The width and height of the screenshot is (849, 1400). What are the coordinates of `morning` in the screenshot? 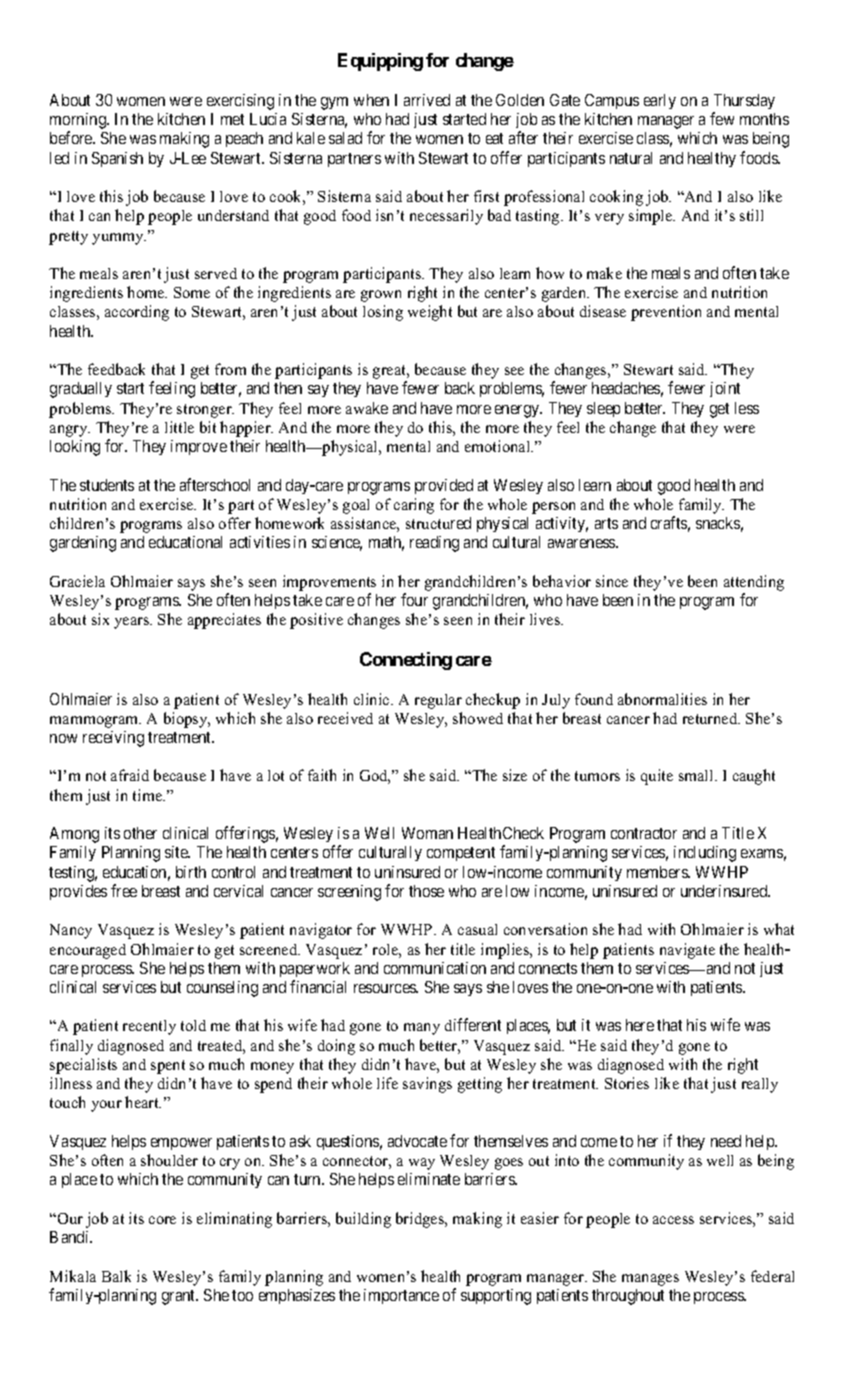 It's located at (79, 122).
